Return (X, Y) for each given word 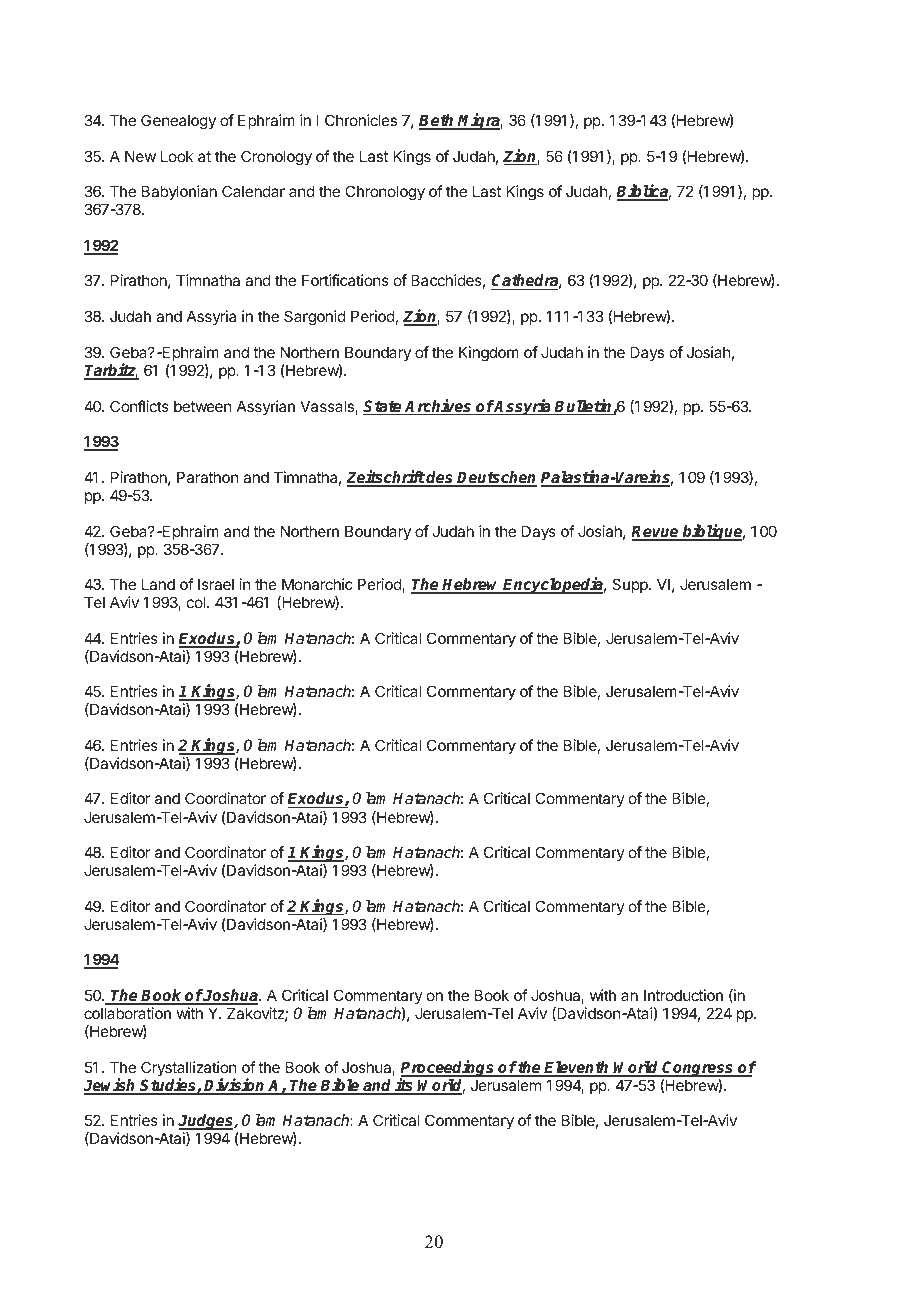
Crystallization (188, 1070)
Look (177, 156)
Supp (631, 585)
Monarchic (317, 584)
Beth (438, 121)
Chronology (385, 193)
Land (158, 584)
